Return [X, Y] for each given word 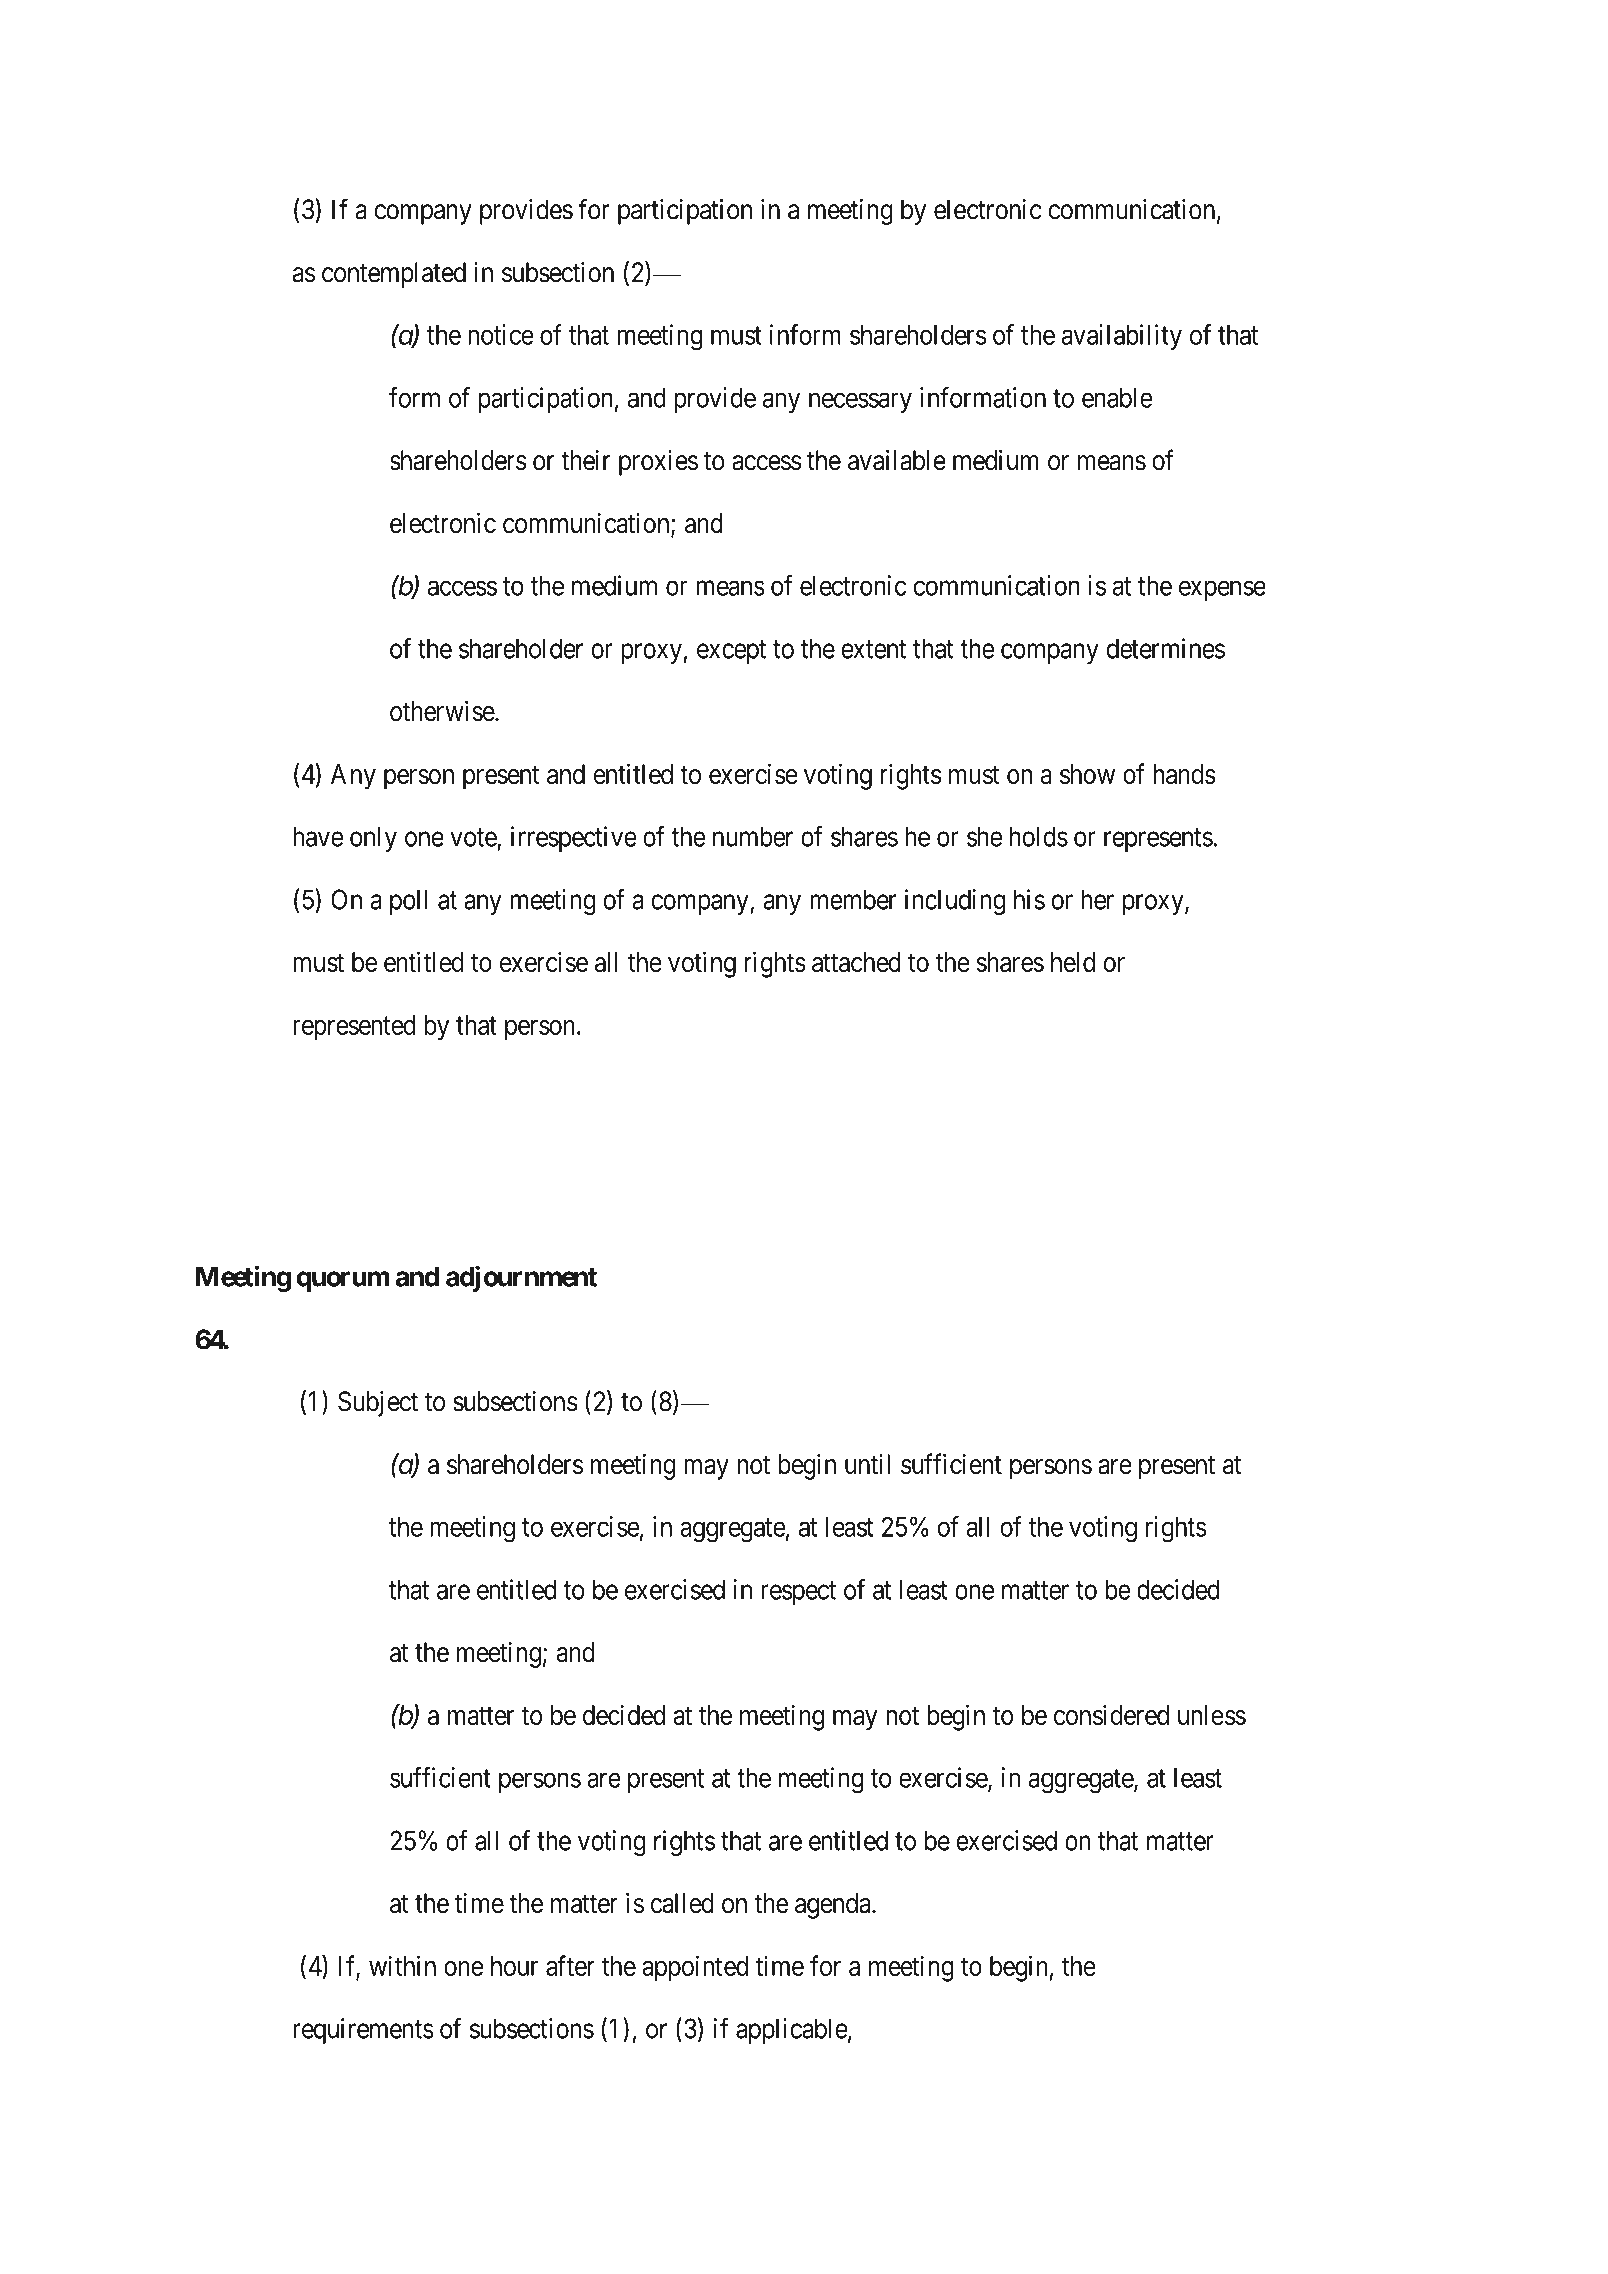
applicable [792, 2031]
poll [408, 902]
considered [1111, 1714]
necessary [860, 403]
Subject [378, 1404]
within [402, 1965]
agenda [834, 1906]
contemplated [394, 275]
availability [1122, 337]
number [753, 836]
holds [1039, 836]
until [867, 1464]
